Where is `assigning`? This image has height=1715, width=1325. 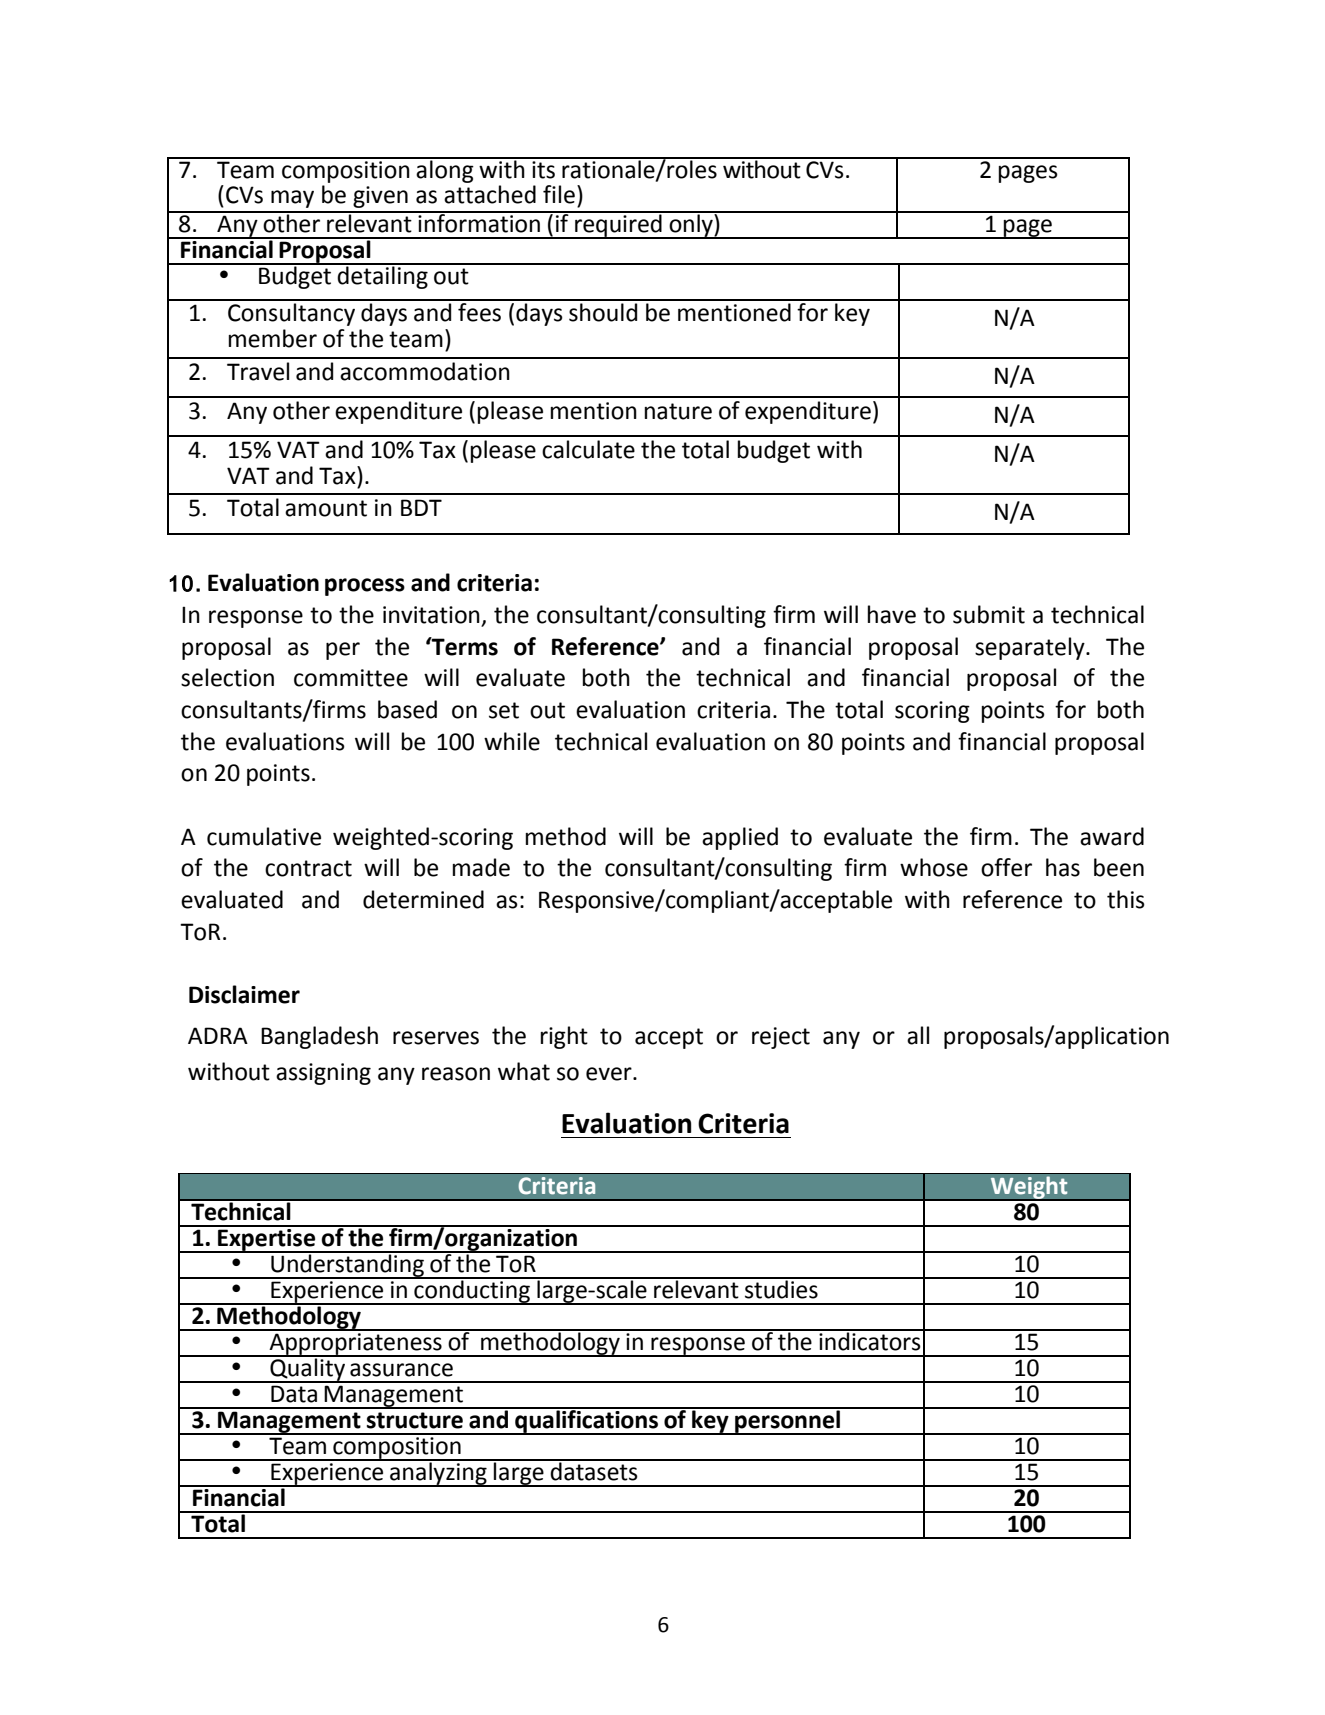
assigning is located at coordinates (323, 1074).
